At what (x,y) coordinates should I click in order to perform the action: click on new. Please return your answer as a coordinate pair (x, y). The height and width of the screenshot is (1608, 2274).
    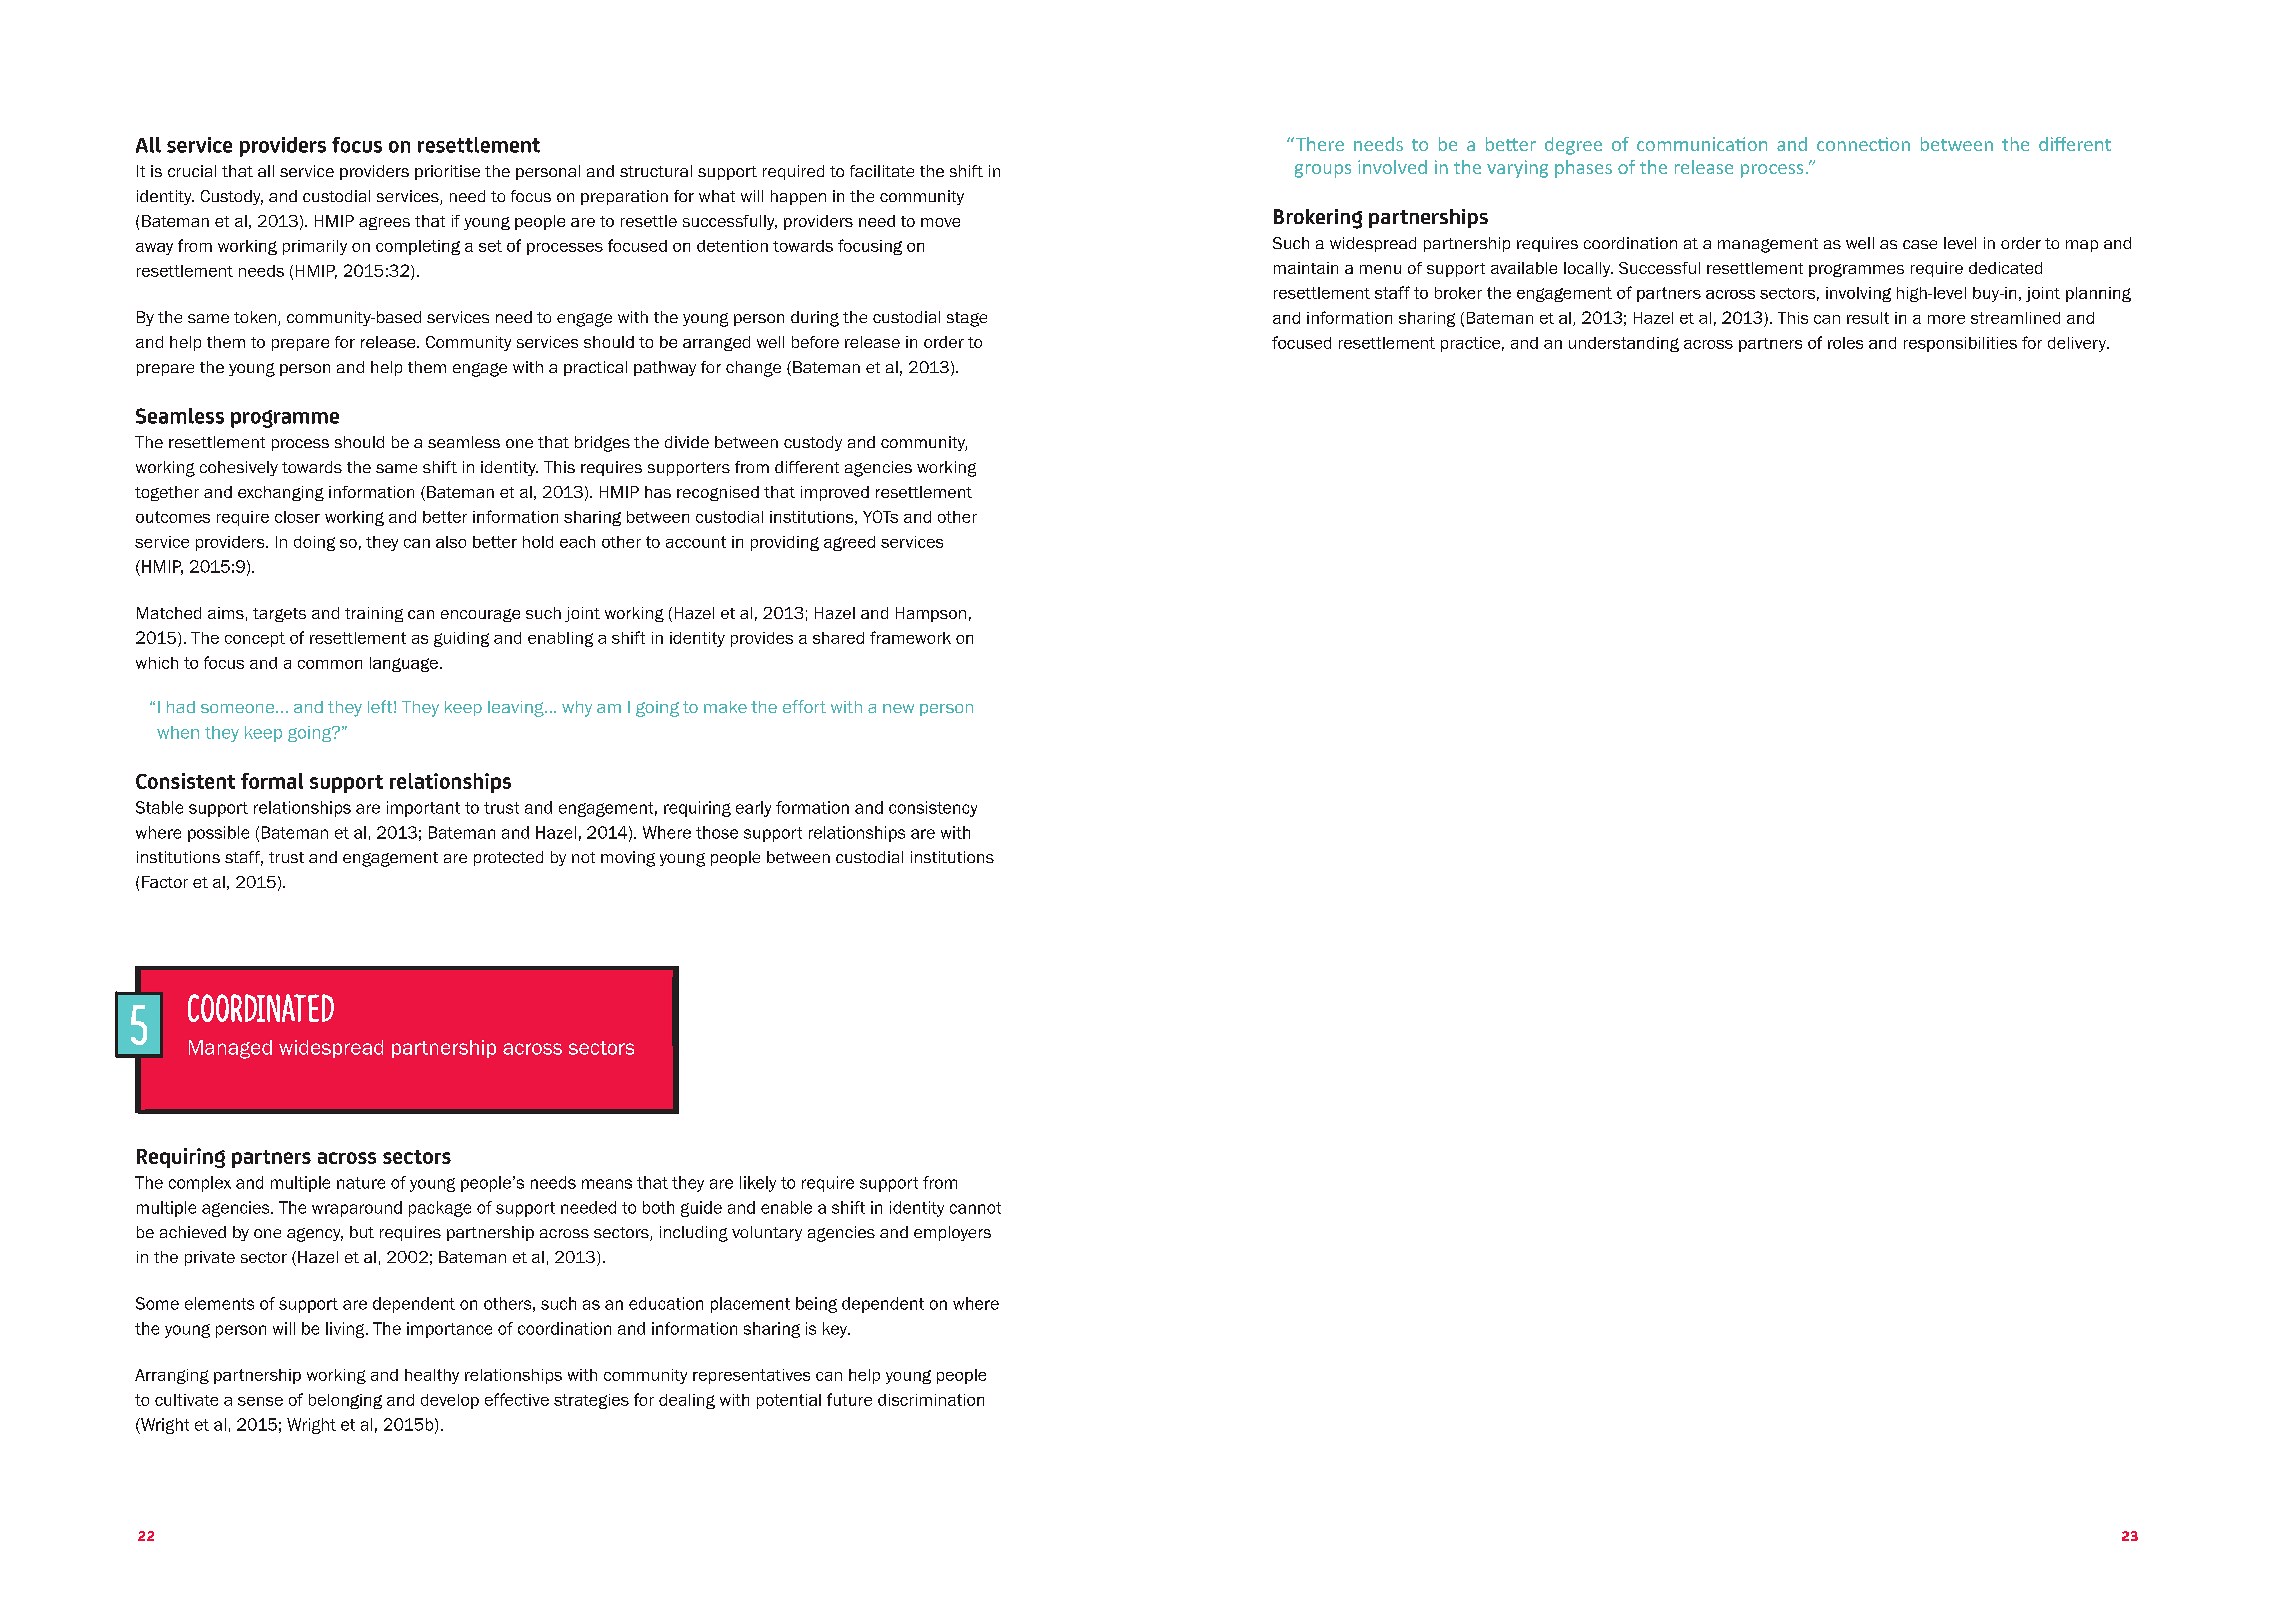
    Looking at the image, I should click on (898, 708).
